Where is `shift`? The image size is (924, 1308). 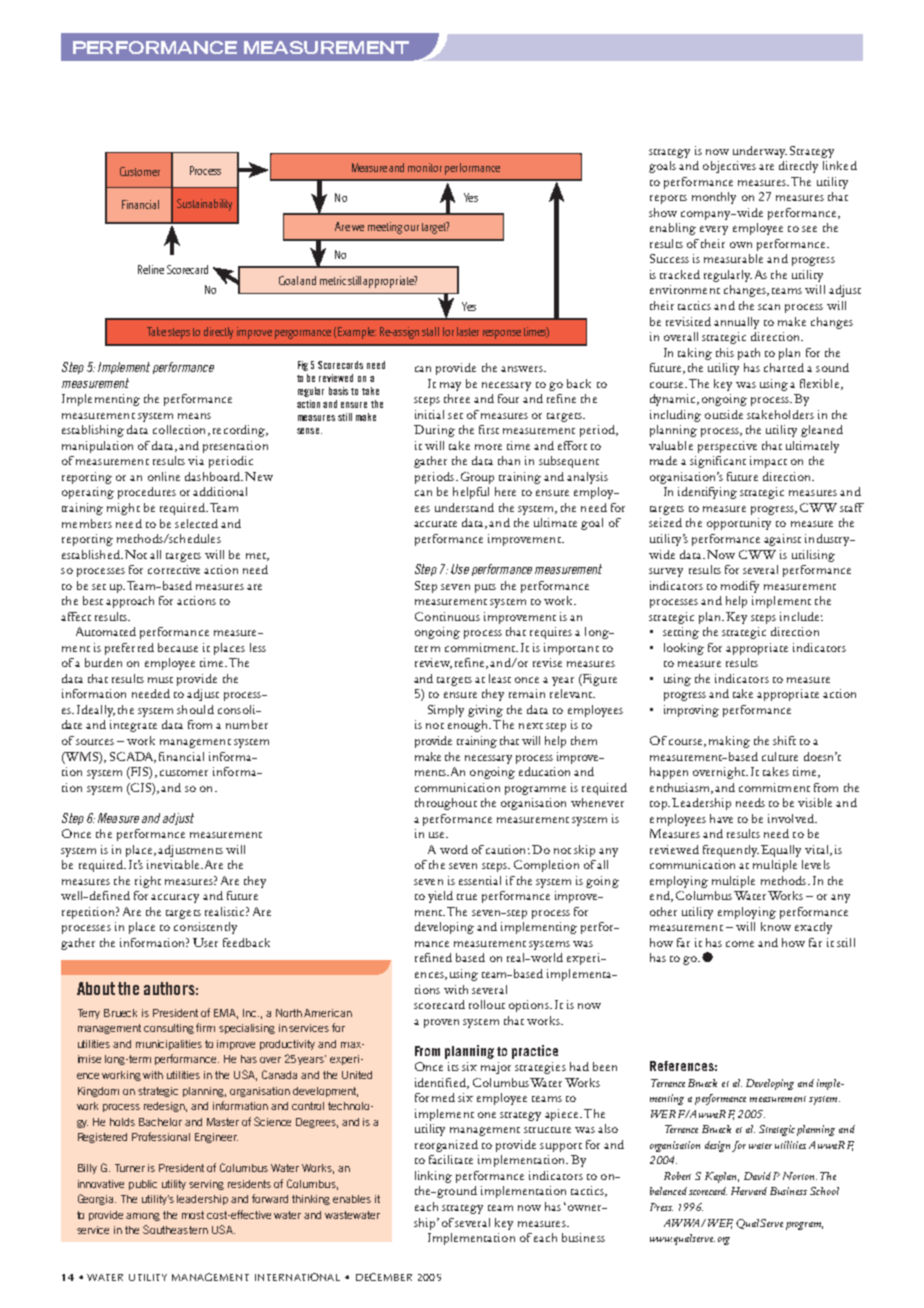 shift is located at coordinates (784, 740).
